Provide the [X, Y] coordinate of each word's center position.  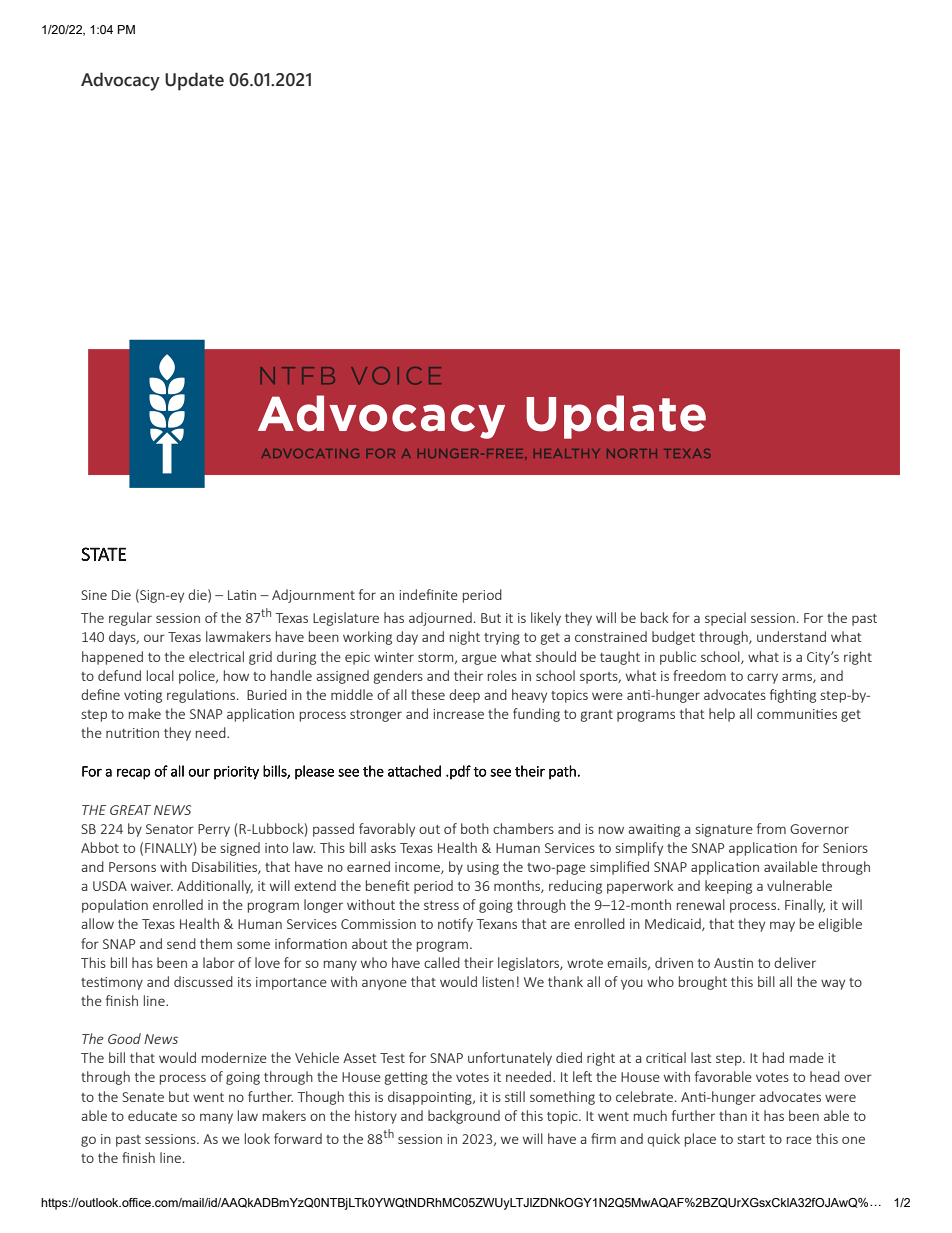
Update [194, 81]
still [515, 1096]
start [751, 1139]
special [725, 619]
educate [152, 1115]
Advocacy [120, 81]
